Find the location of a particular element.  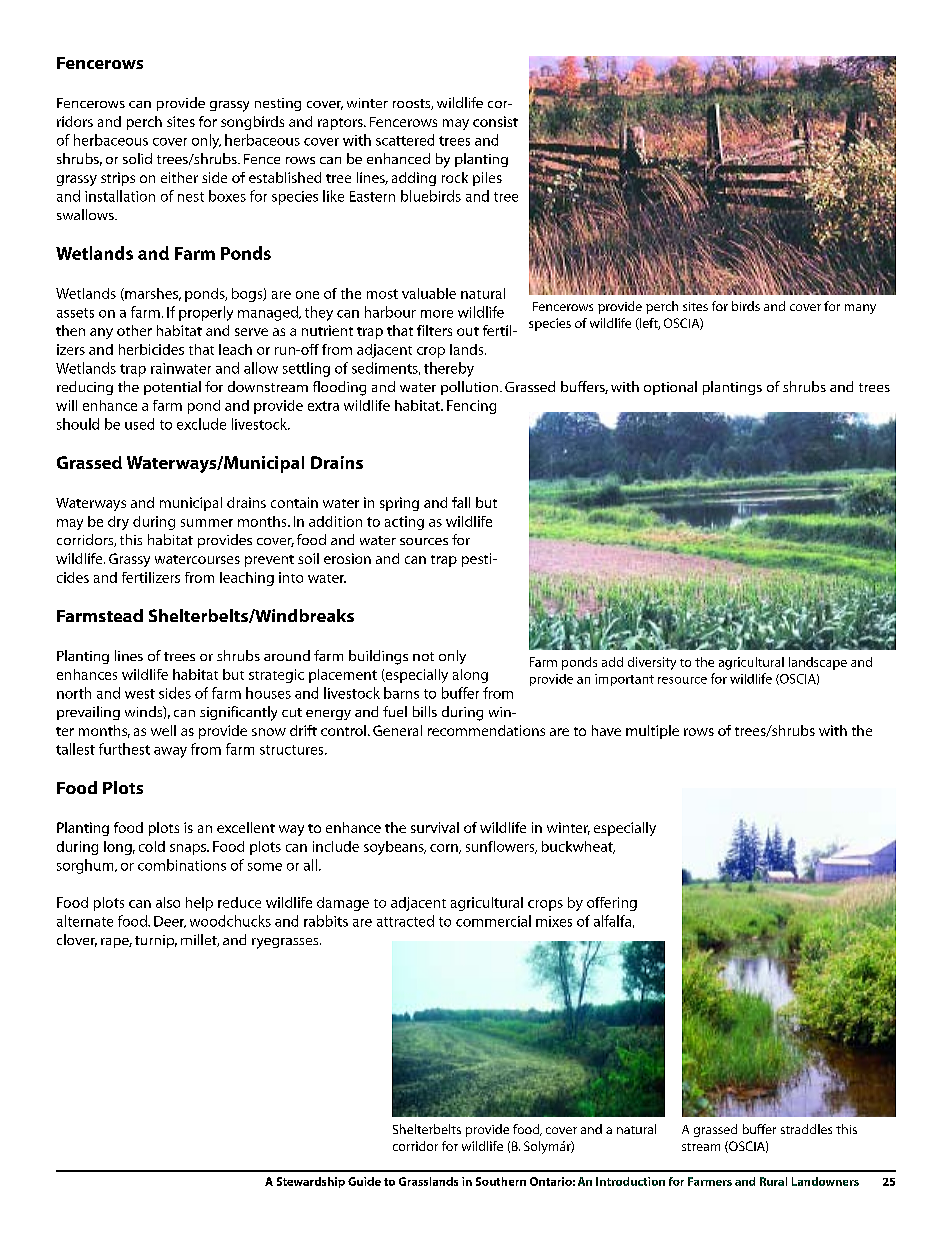

offering is located at coordinates (612, 904).
